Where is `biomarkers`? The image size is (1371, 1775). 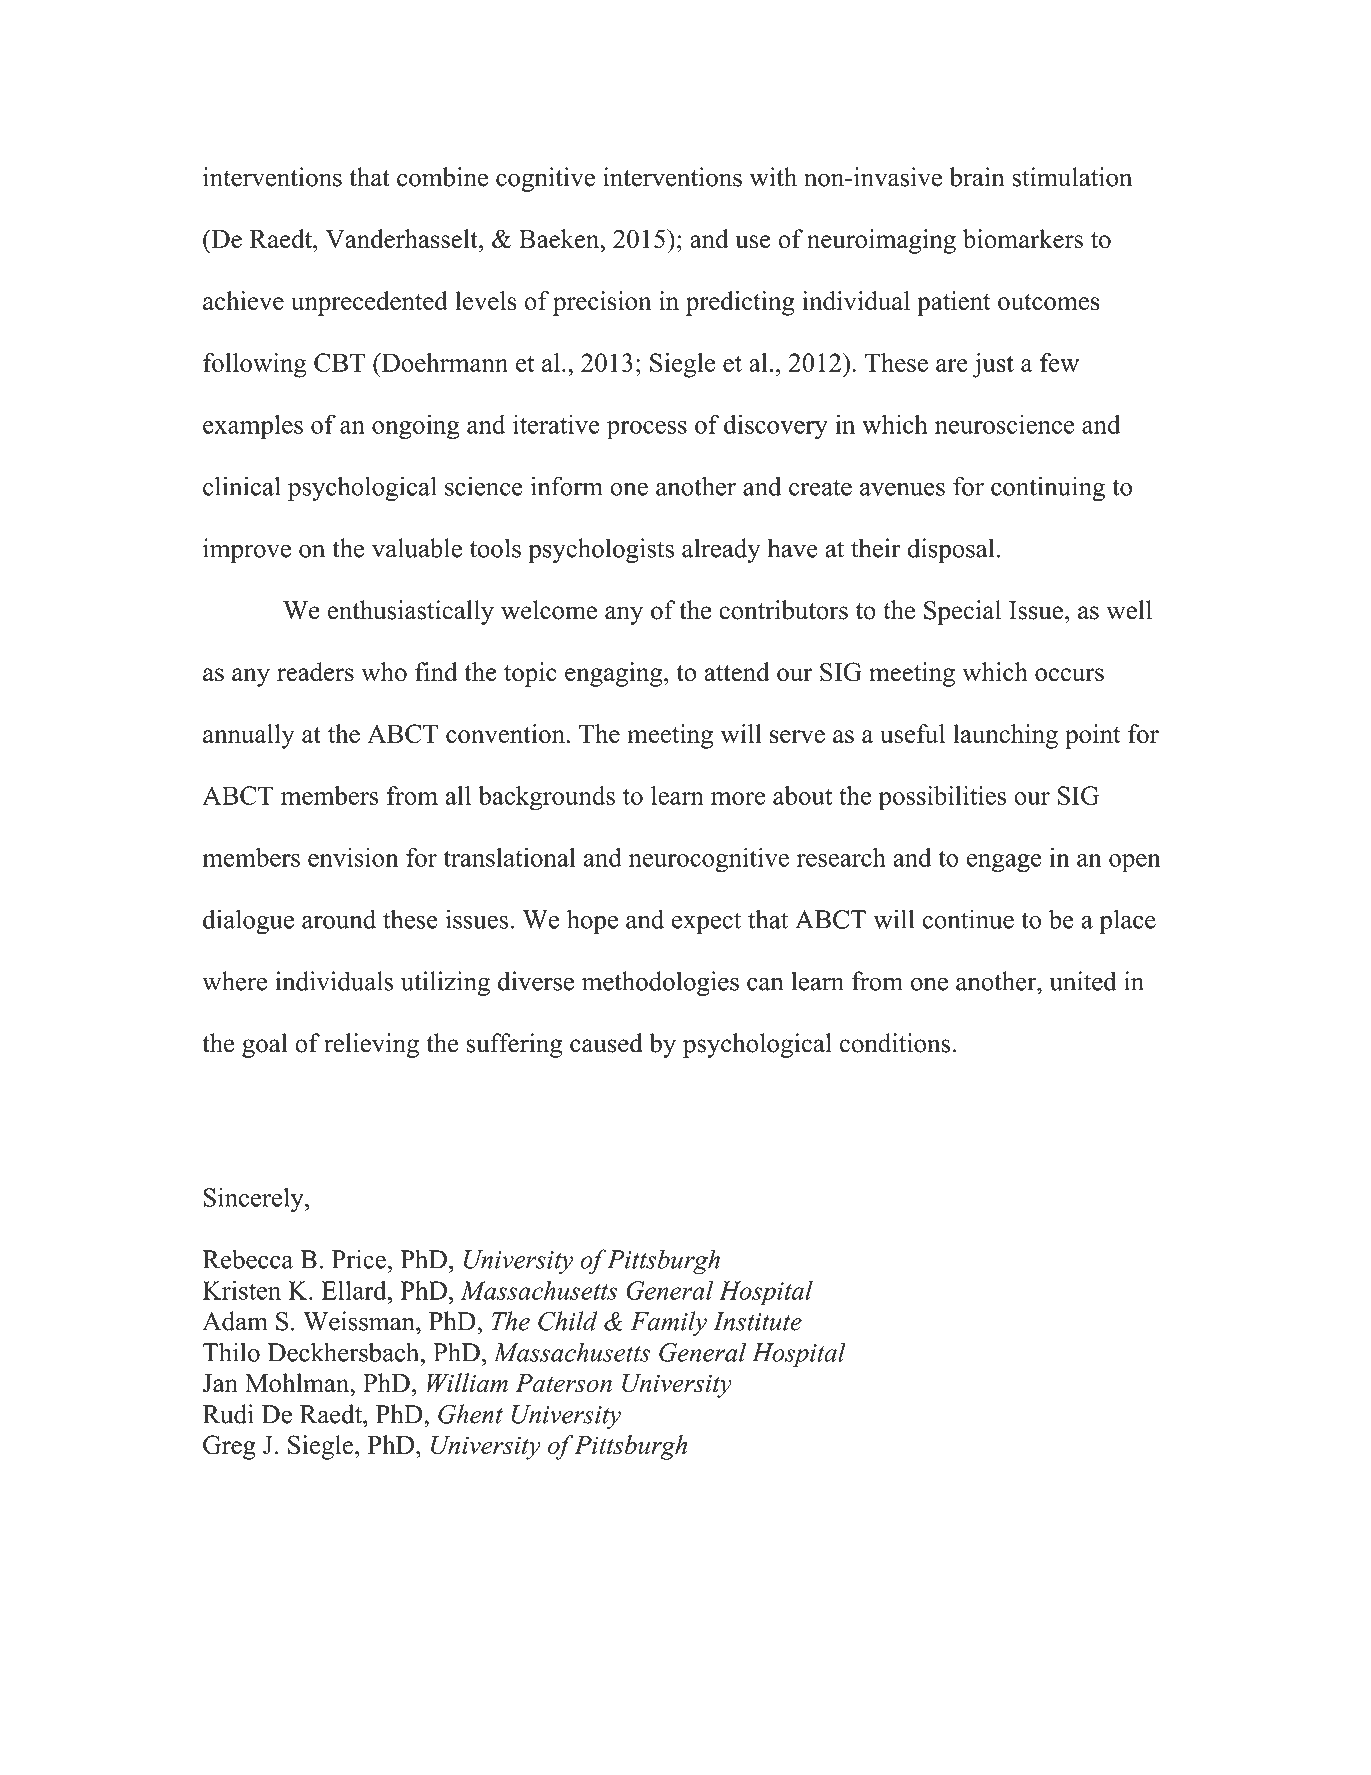 biomarkers is located at coordinates (1023, 239).
